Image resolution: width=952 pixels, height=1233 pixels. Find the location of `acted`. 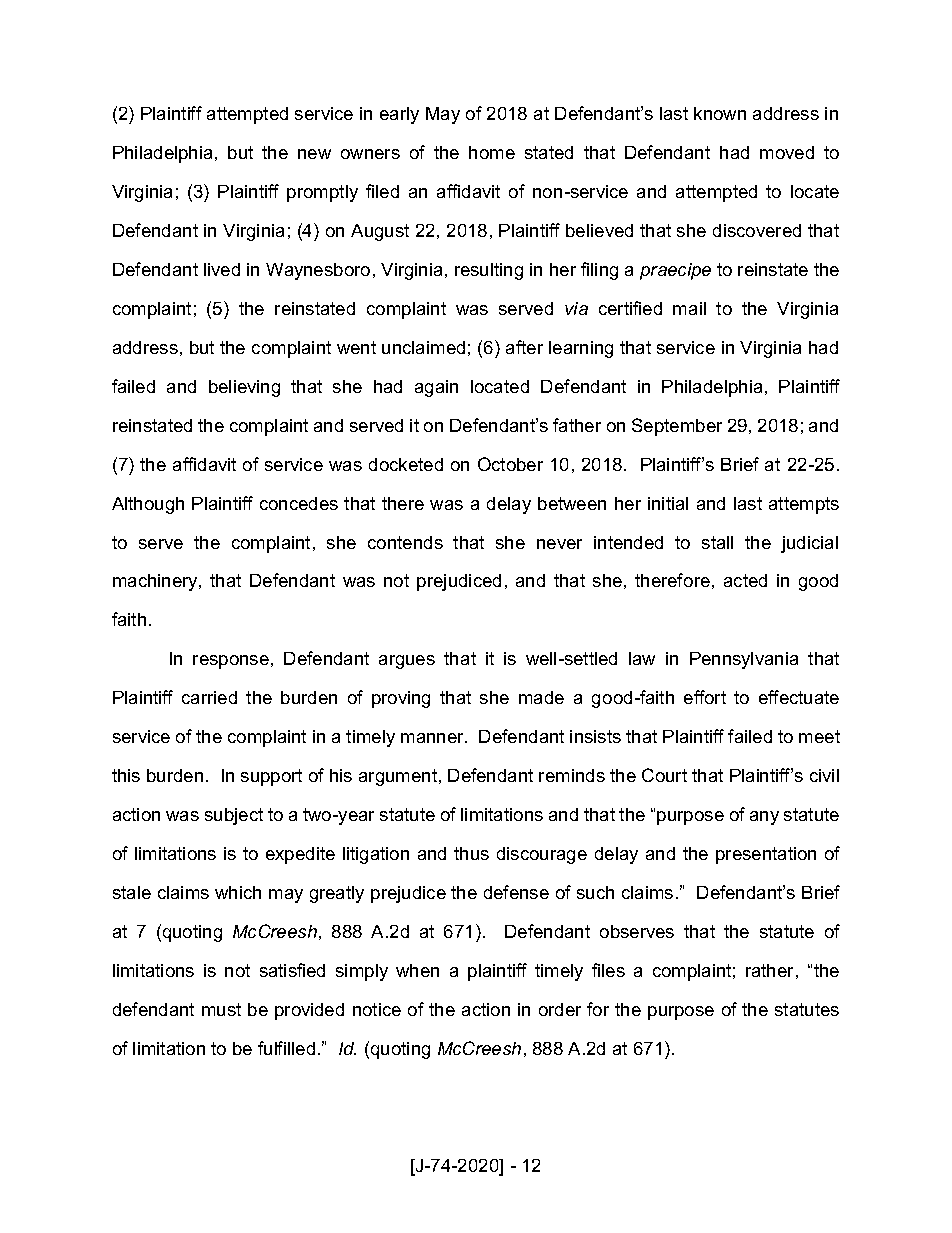

acted is located at coordinates (745, 580).
